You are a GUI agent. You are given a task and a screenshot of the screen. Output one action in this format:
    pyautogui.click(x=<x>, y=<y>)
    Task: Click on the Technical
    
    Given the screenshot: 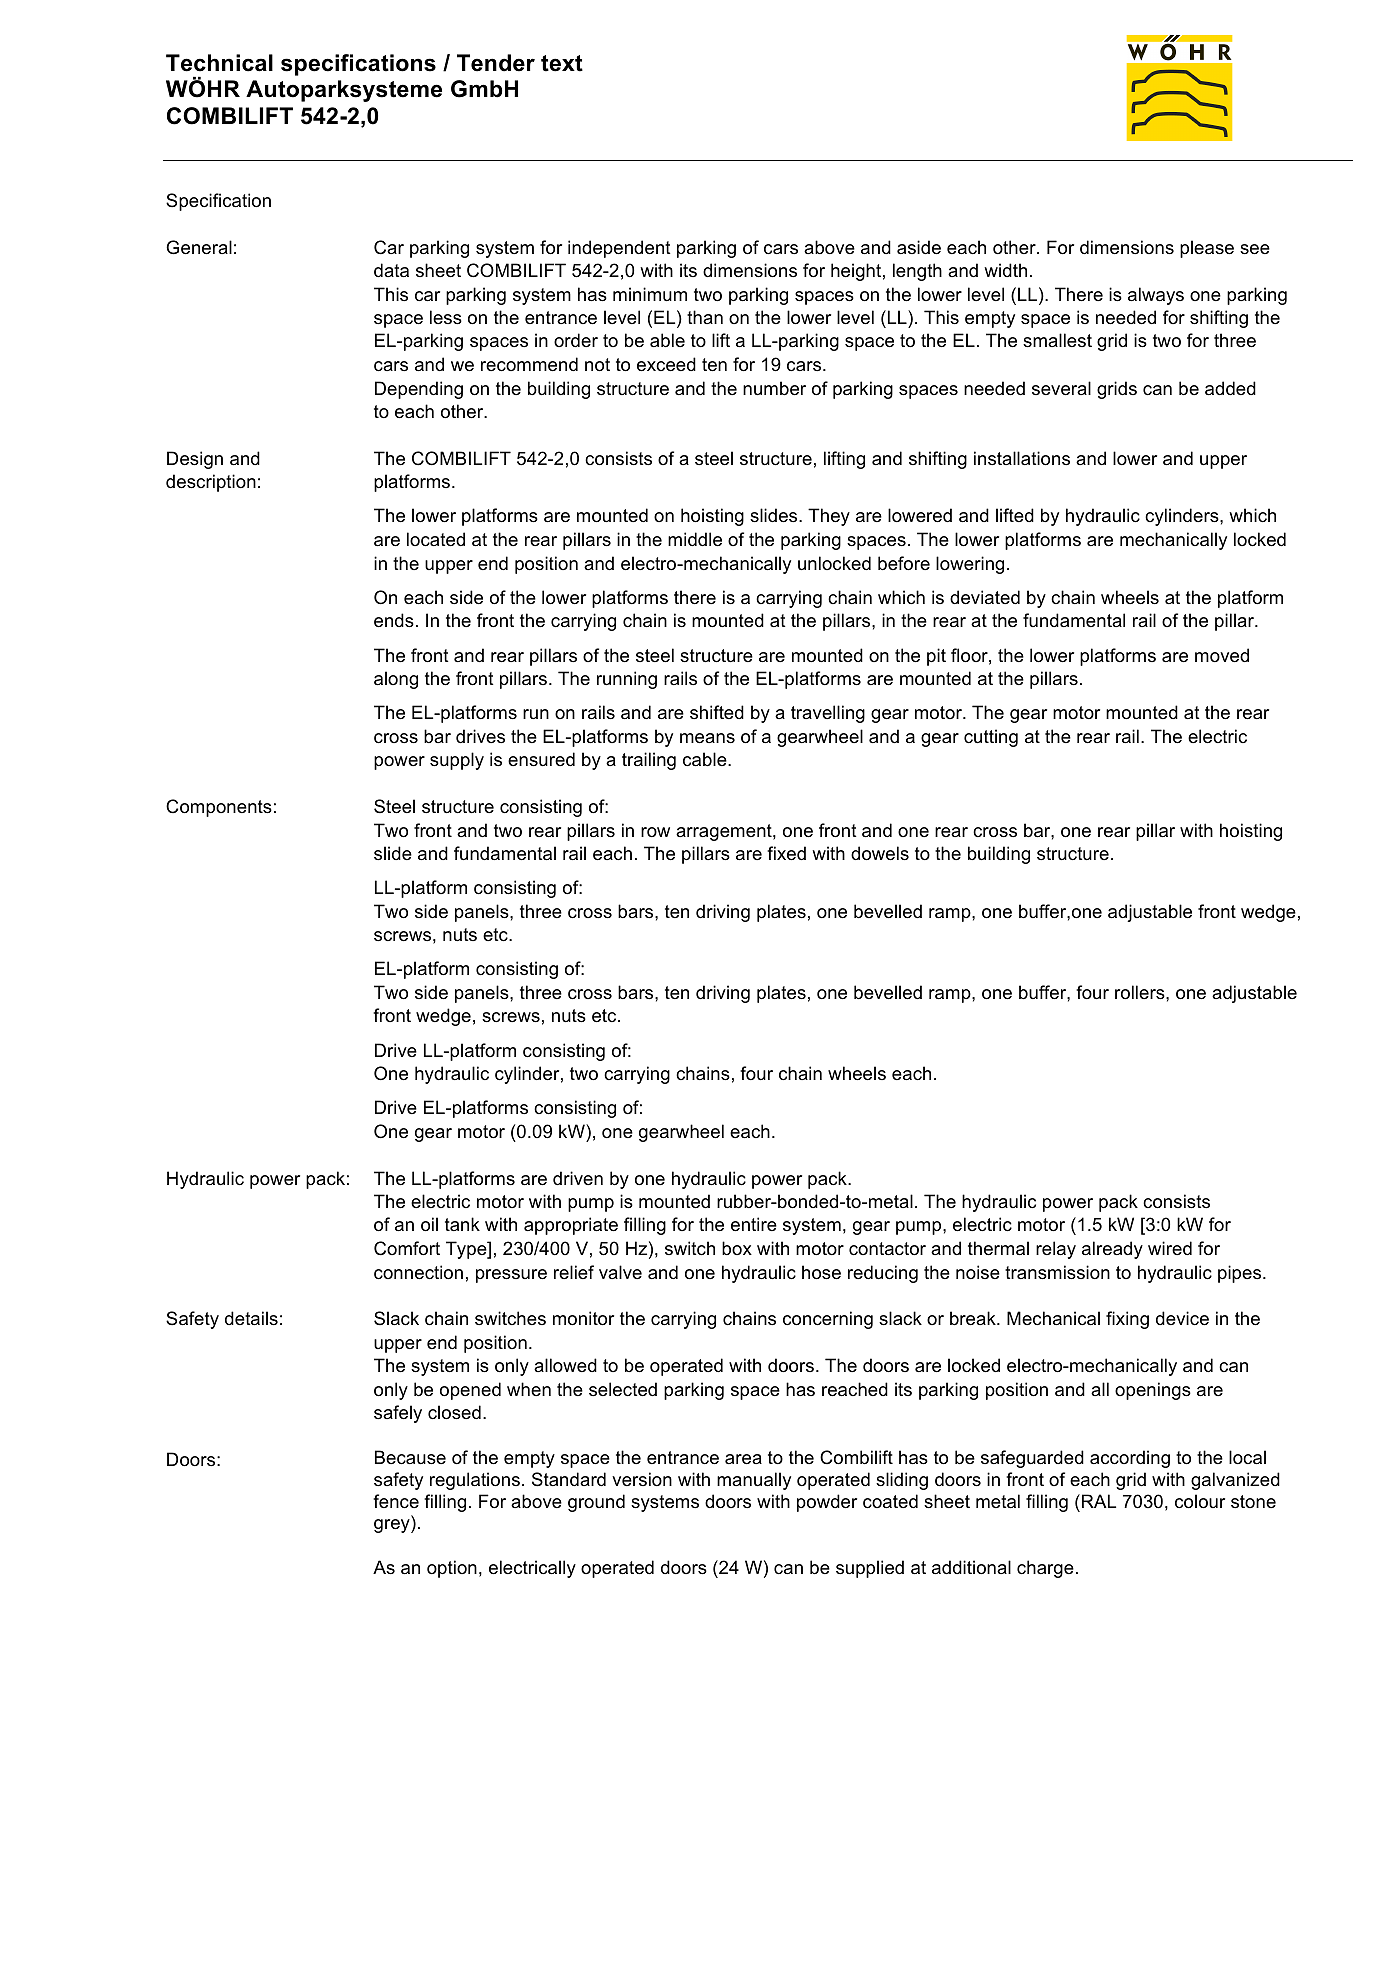 What is the action you would take?
    pyautogui.click(x=219, y=63)
